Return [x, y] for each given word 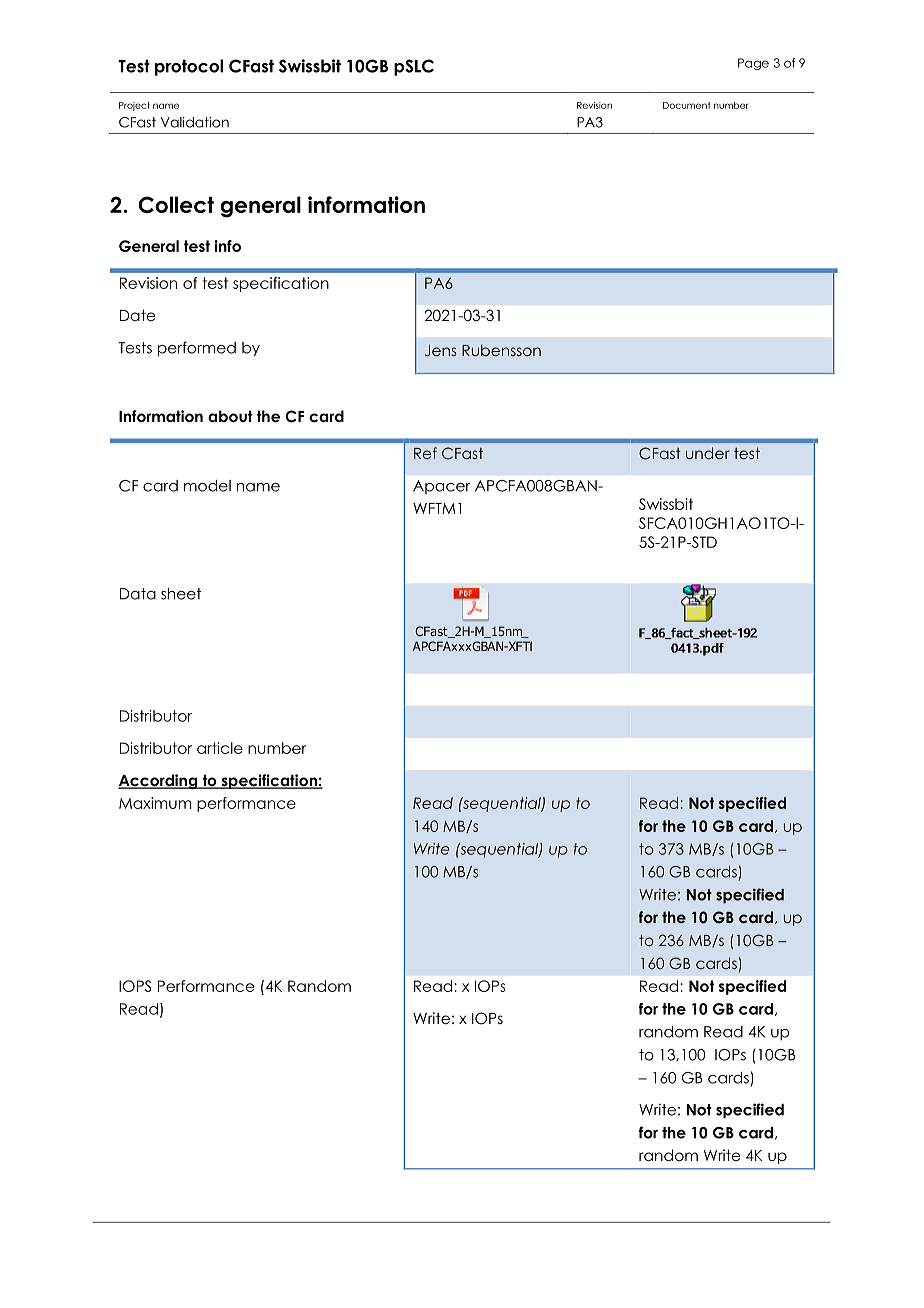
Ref [425, 453]
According [159, 781]
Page [753, 64]
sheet [181, 594]
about [230, 416]
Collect [176, 204]
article [220, 748]
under [708, 453]
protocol [189, 67]
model [207, 486]
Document [686, 105]
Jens [441, 351]
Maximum [155, 803]
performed [197, 349]
